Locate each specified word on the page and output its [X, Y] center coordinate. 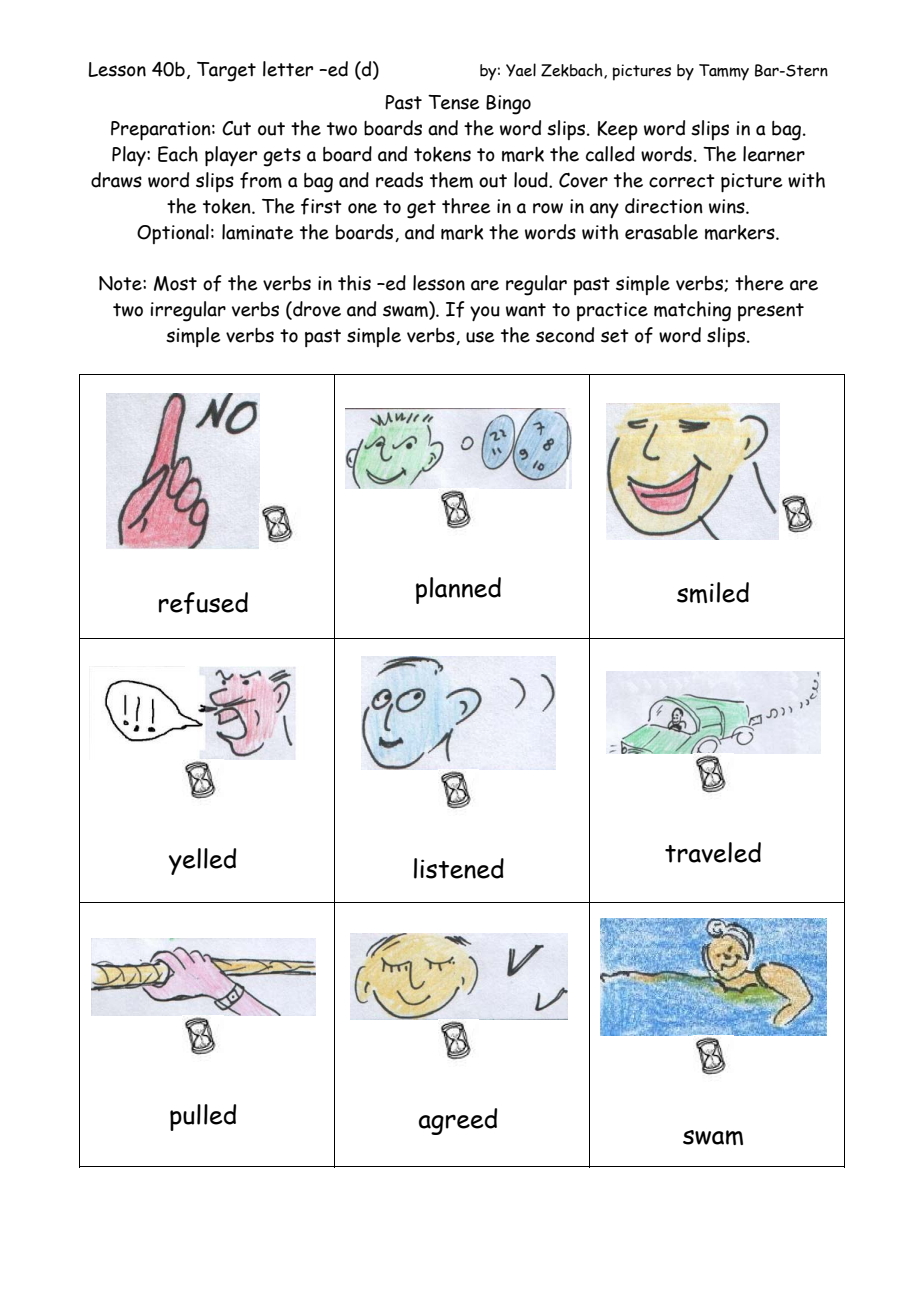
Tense [453, 102]
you [485, 313]
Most [175, 283]
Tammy [724, 72]
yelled [202, 861]
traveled [713, 852]
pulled [203, 1117]
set [615, 336]
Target [226, 72]
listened [459, 868]
